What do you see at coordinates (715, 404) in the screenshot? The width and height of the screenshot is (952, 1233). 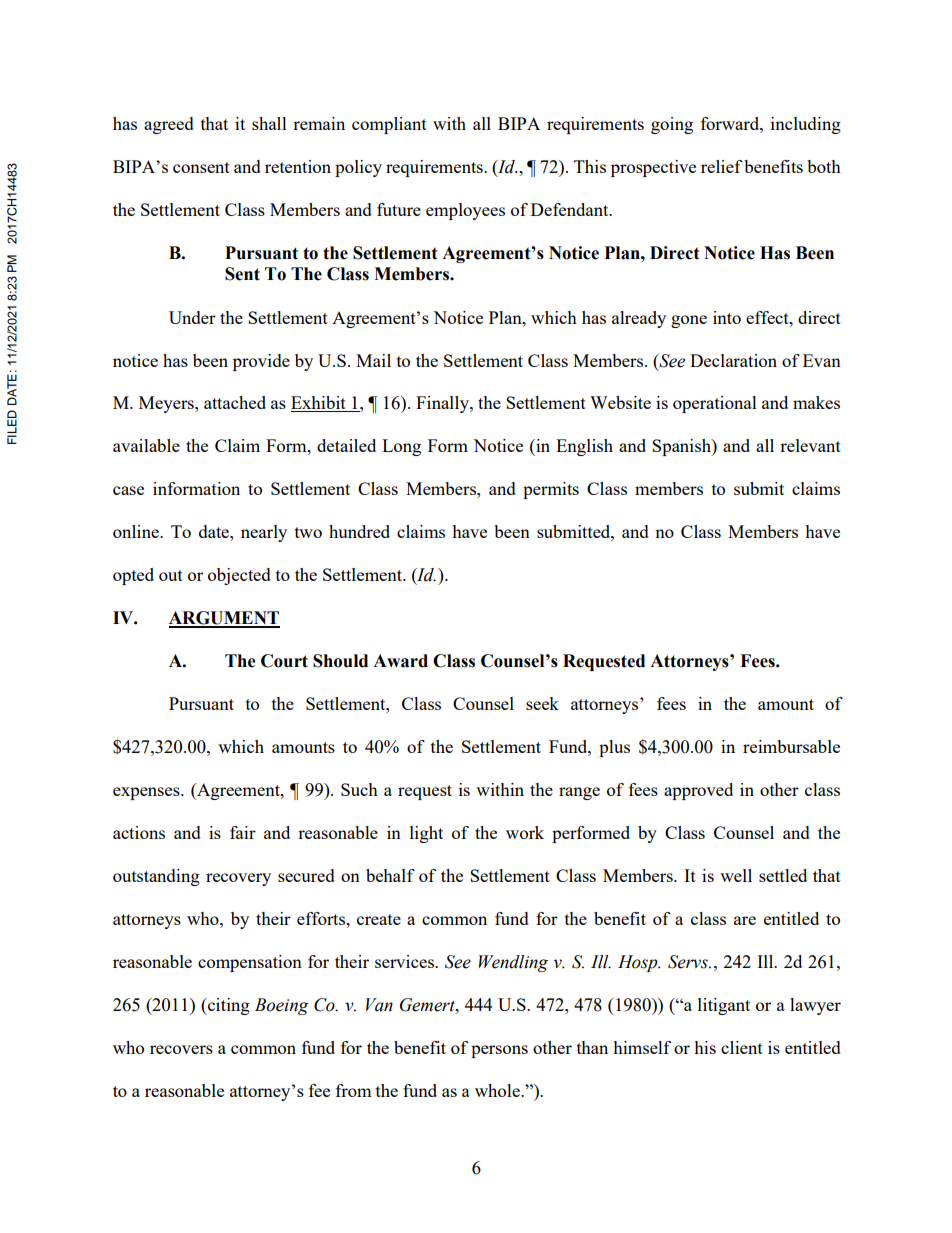 I see `operational` at bounding box center [715, 404].
